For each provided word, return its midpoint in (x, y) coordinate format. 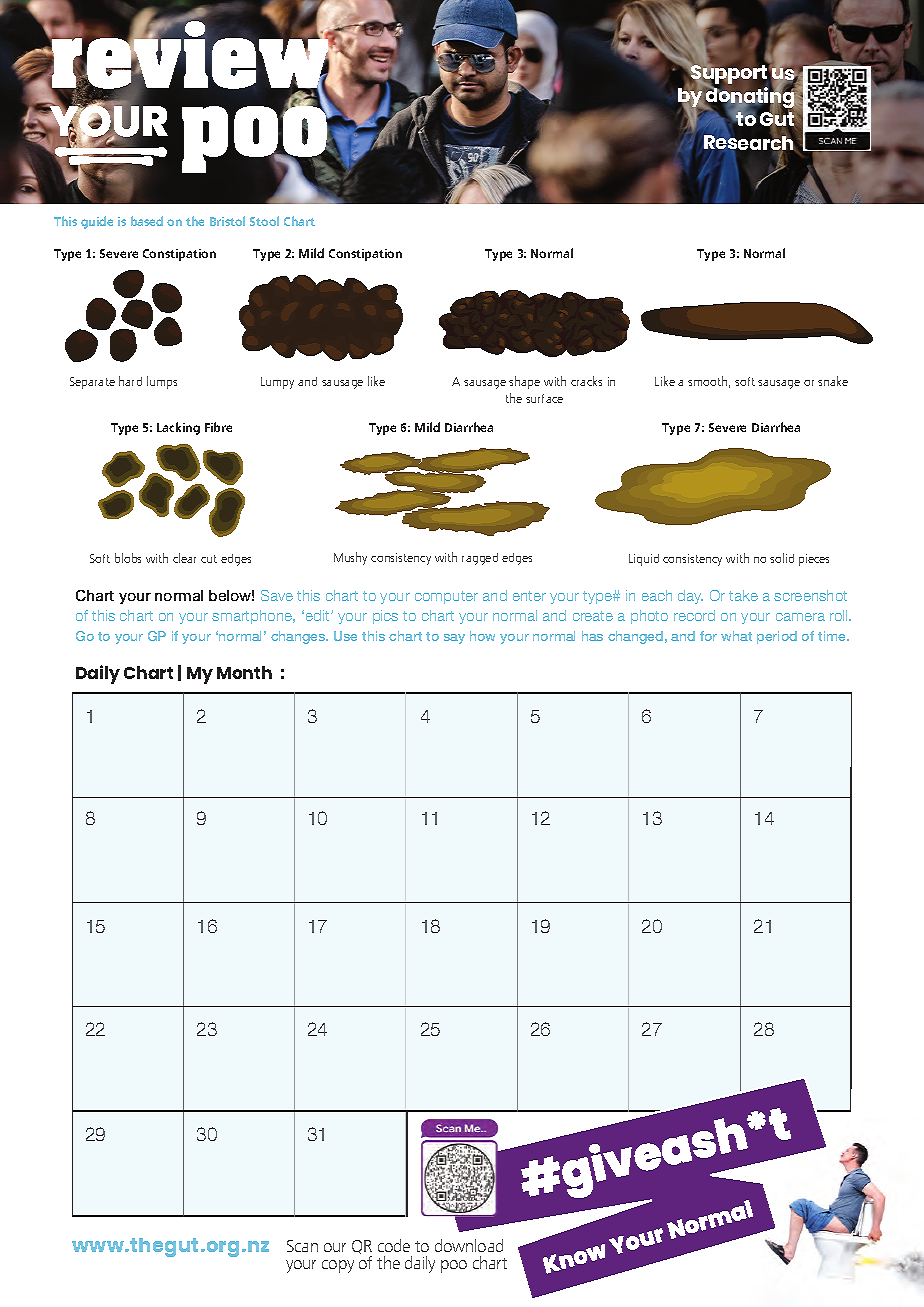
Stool (264, 221)
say (454, 639)
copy (338, 1266)
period (777, 637)
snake (833, 381)
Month (244, 672)
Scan (302, 1246)
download (469, 1245)
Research (748, 143)
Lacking (178, 428)
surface (544, 398)
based (147, 221)
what (736, 636)
